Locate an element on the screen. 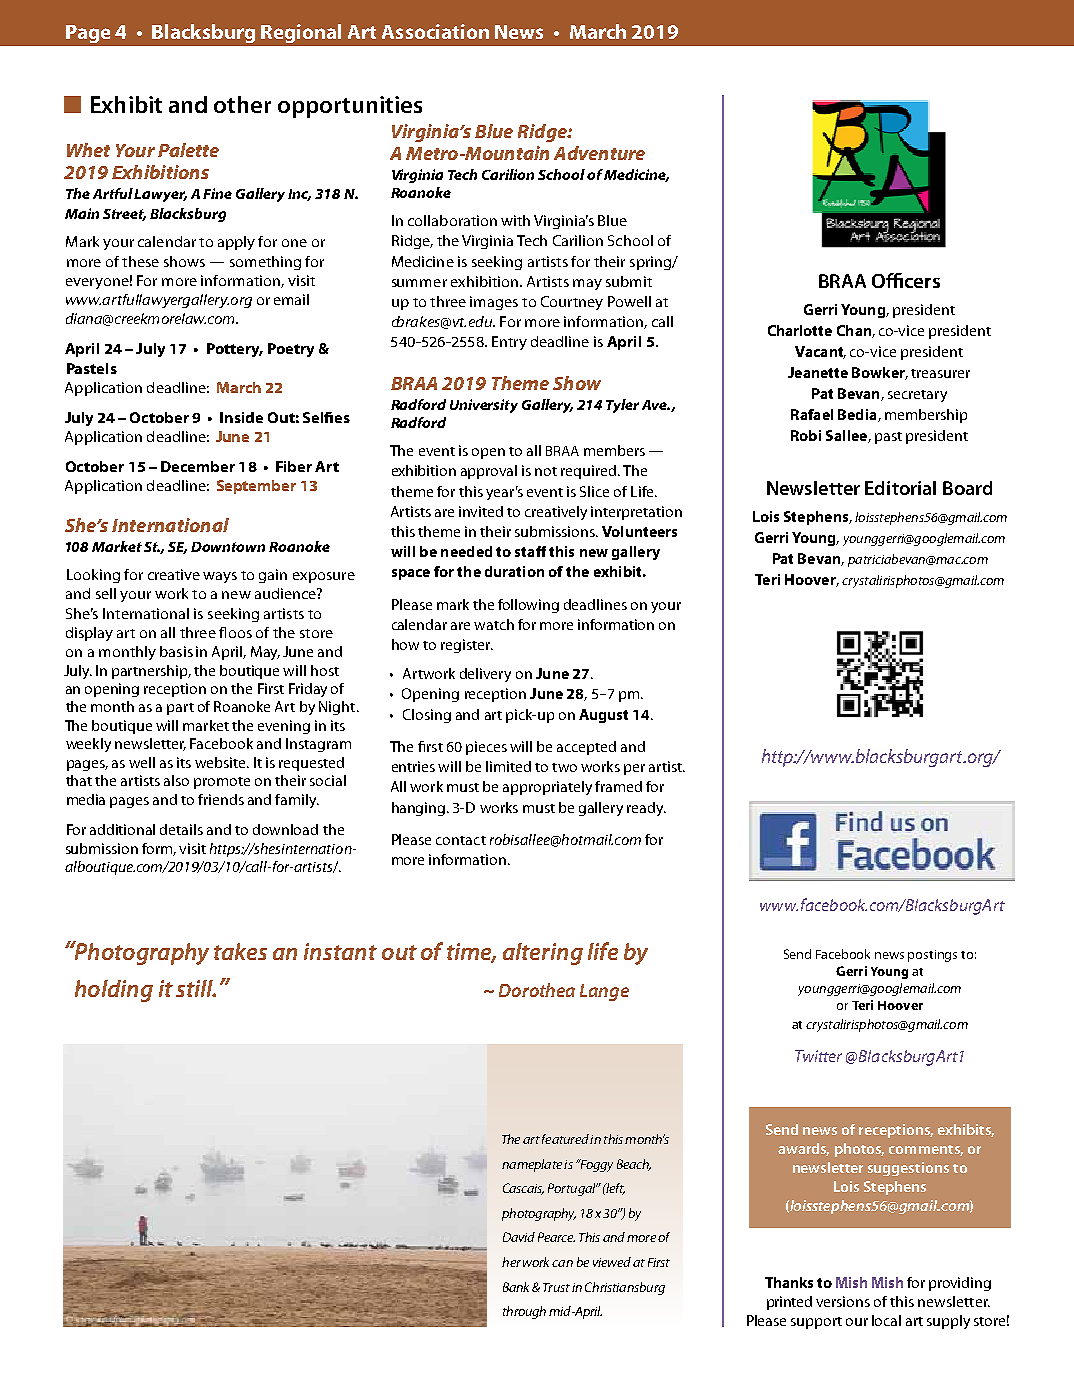  Trust is located at coordinates (556, 1287).
